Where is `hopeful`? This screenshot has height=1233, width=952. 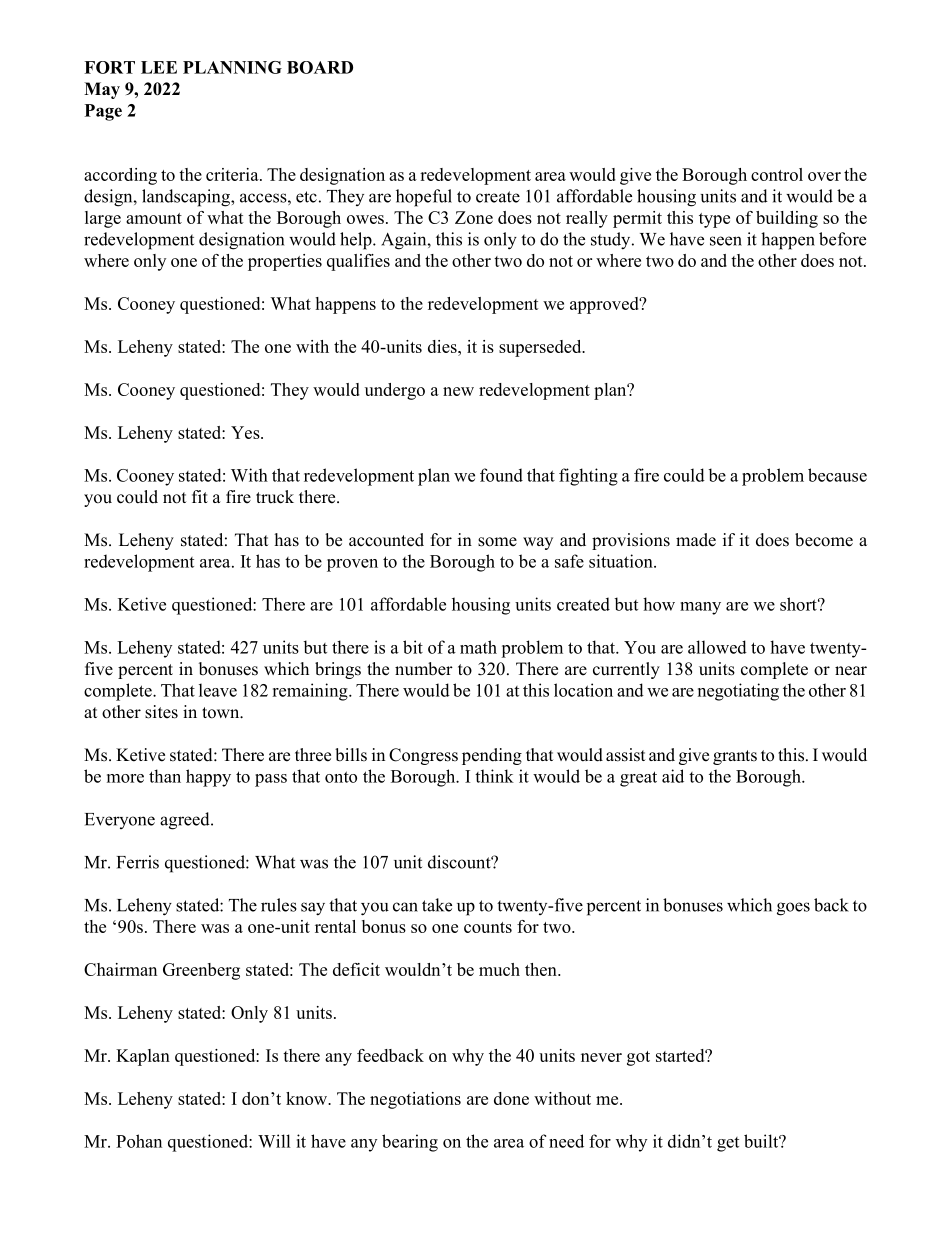
hopeful is located at coordinates (424, 198).
